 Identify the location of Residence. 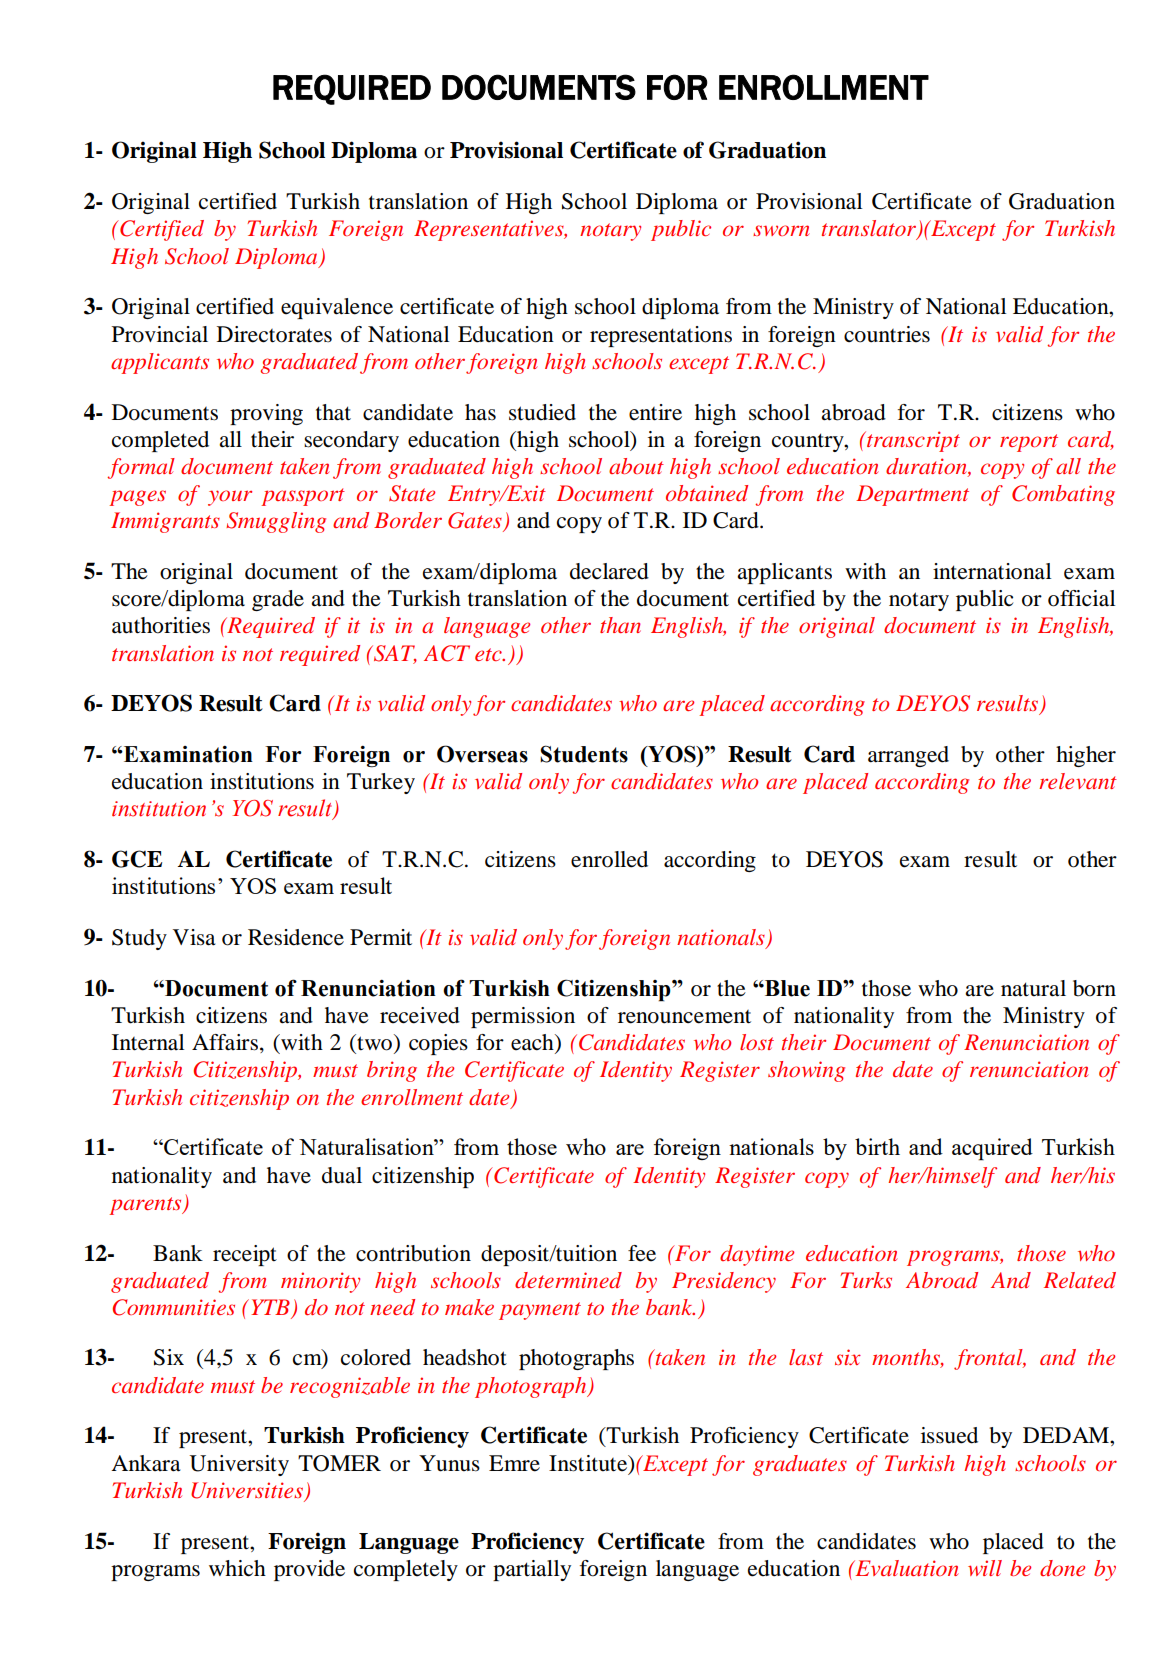
(296, 937).
